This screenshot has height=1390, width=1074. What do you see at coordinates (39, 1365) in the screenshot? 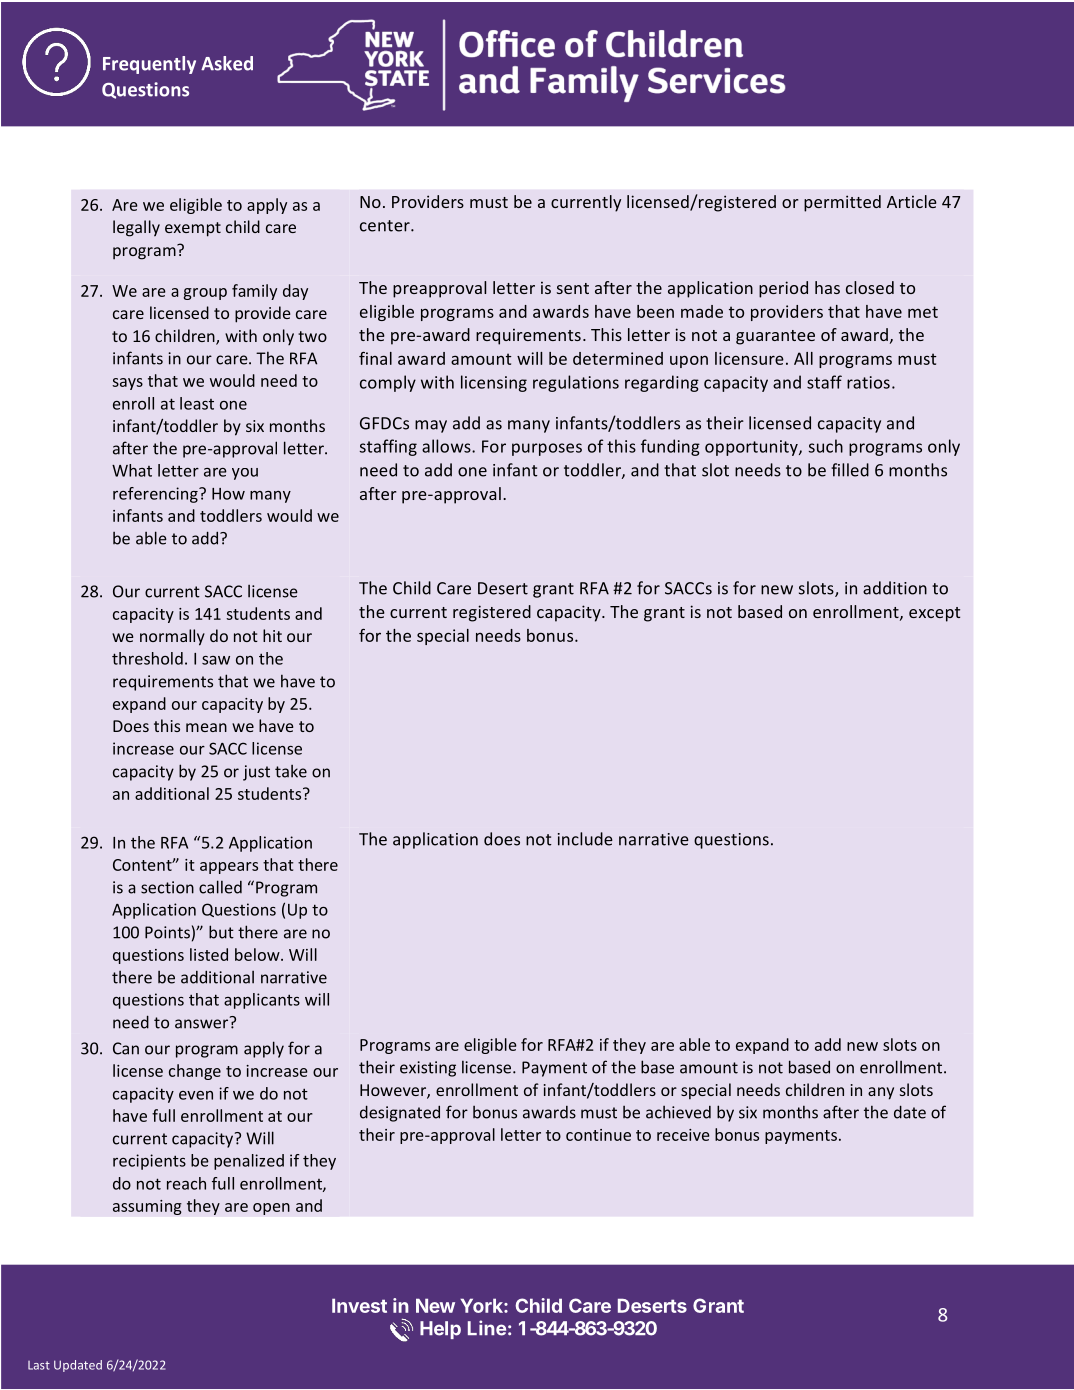
I see `Last` at bounding box center [39, 1365].
